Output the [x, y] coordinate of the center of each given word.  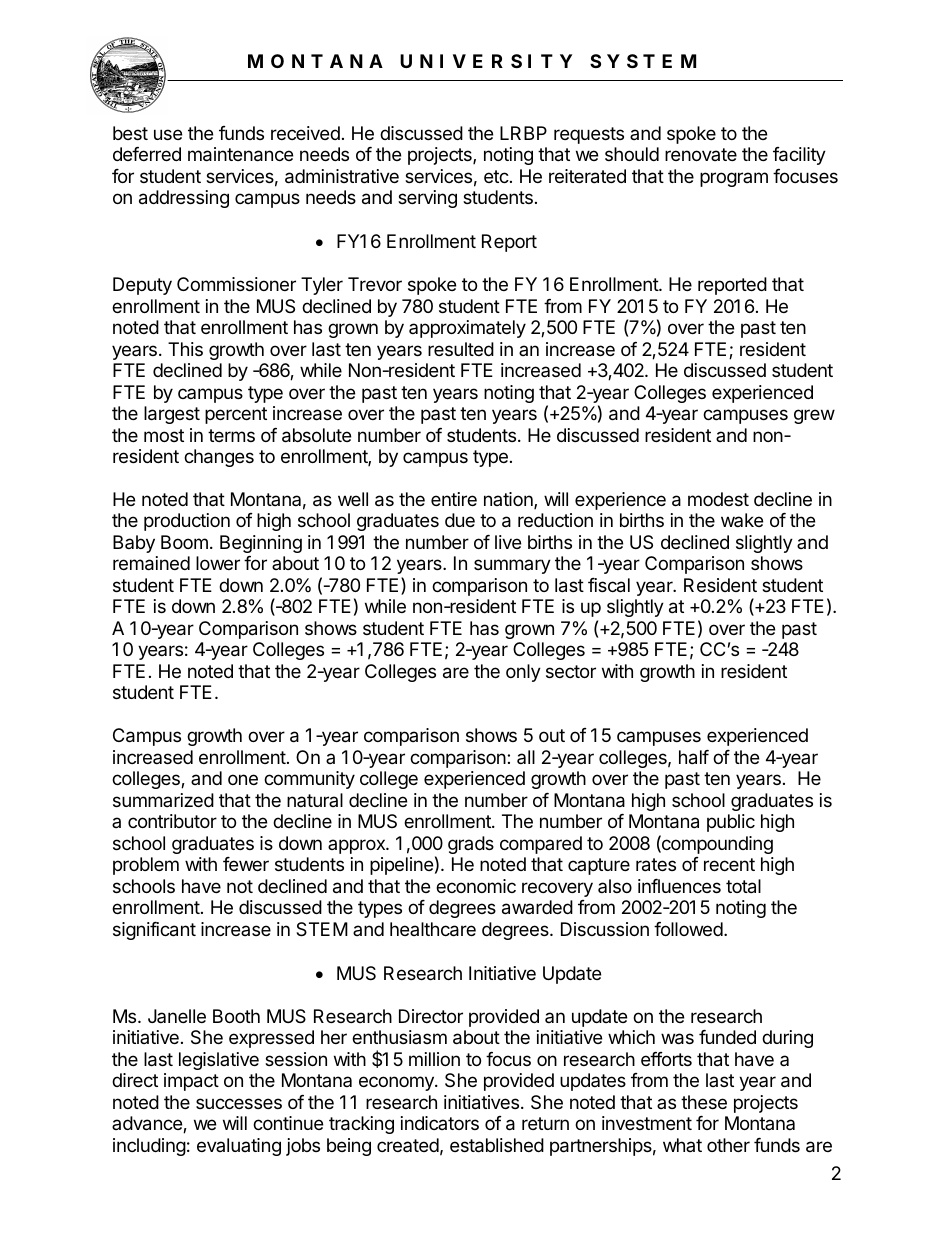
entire [454, 499]
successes [239, 1103]
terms [231, 435]
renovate [701, 154]
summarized [163, 800]
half [694, 757]
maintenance [240, 154]
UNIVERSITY [486, 61]
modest [718, 499]
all [526, 757]
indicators [440, 1123]
